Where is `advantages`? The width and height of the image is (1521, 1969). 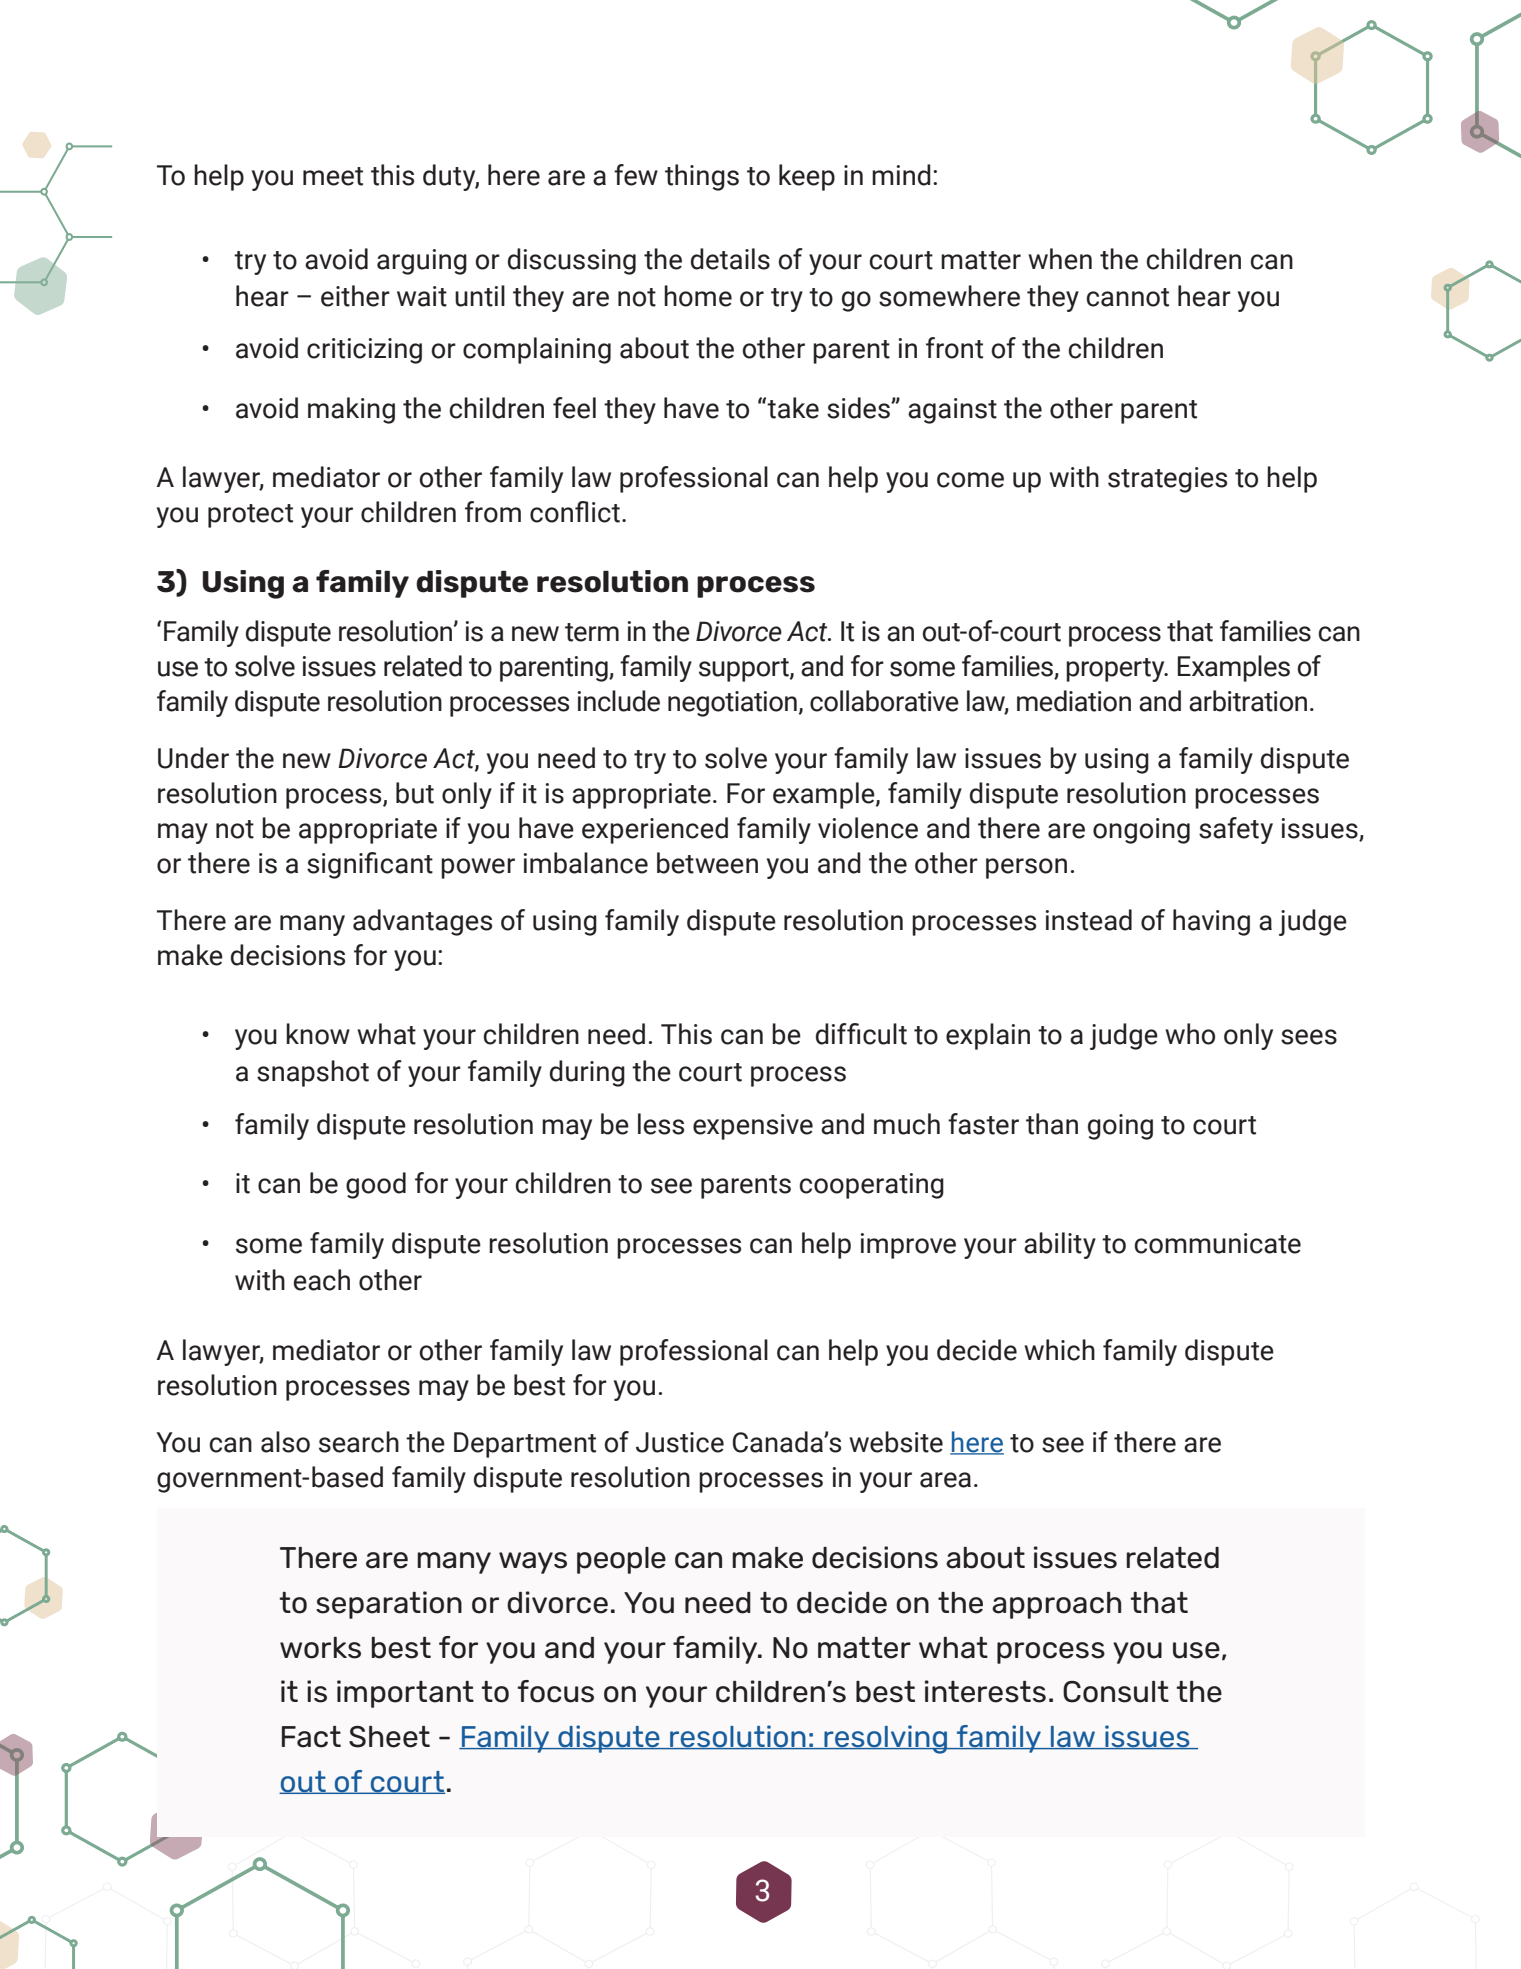 advantages is located at coordinates (422, 922).
